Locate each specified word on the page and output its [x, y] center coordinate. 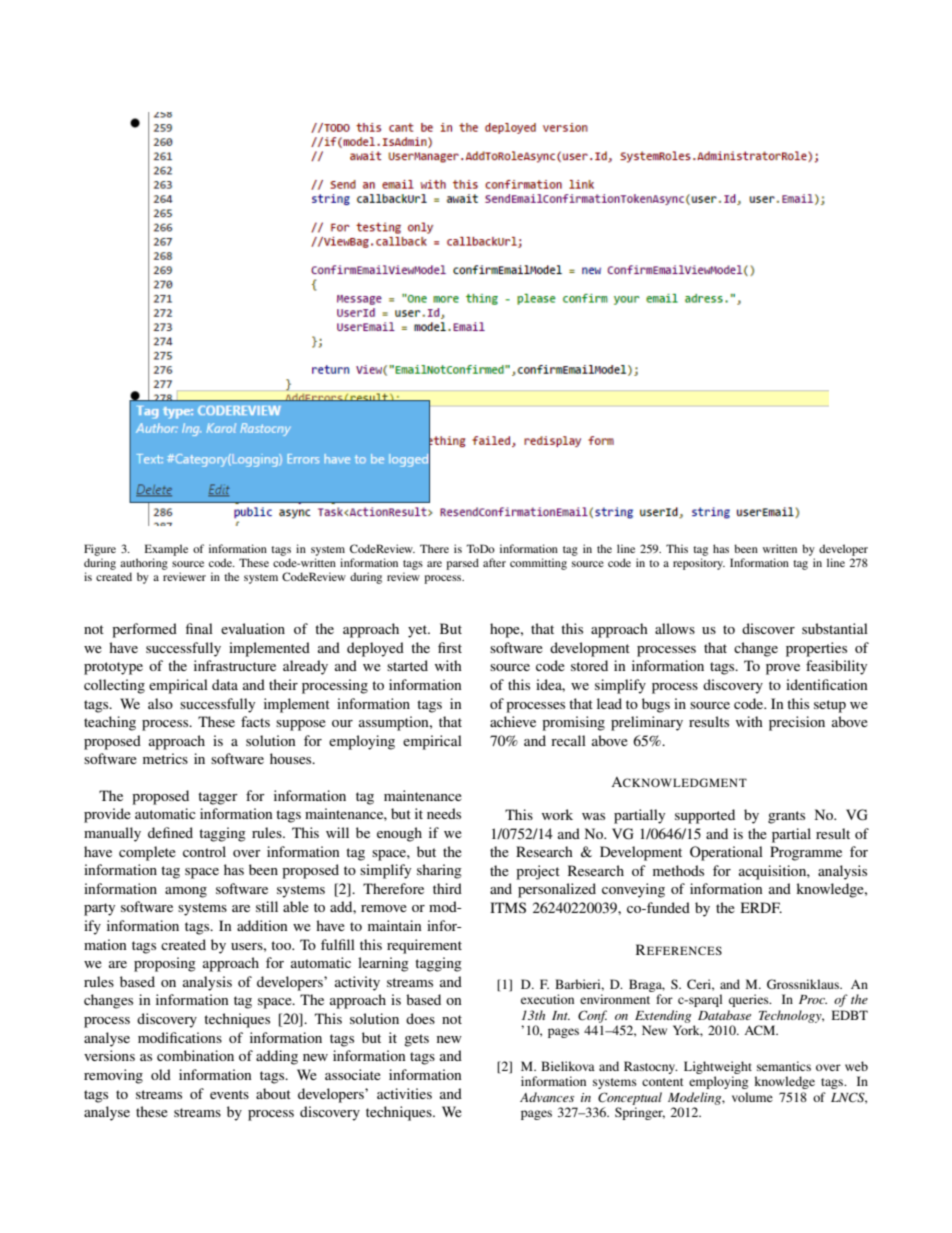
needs [444, 813]
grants [786, 817]
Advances [547, 1097]
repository [699, 564]
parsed [462, 564]
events [229, 1094]
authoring [144, 564]
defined [170, 832]
